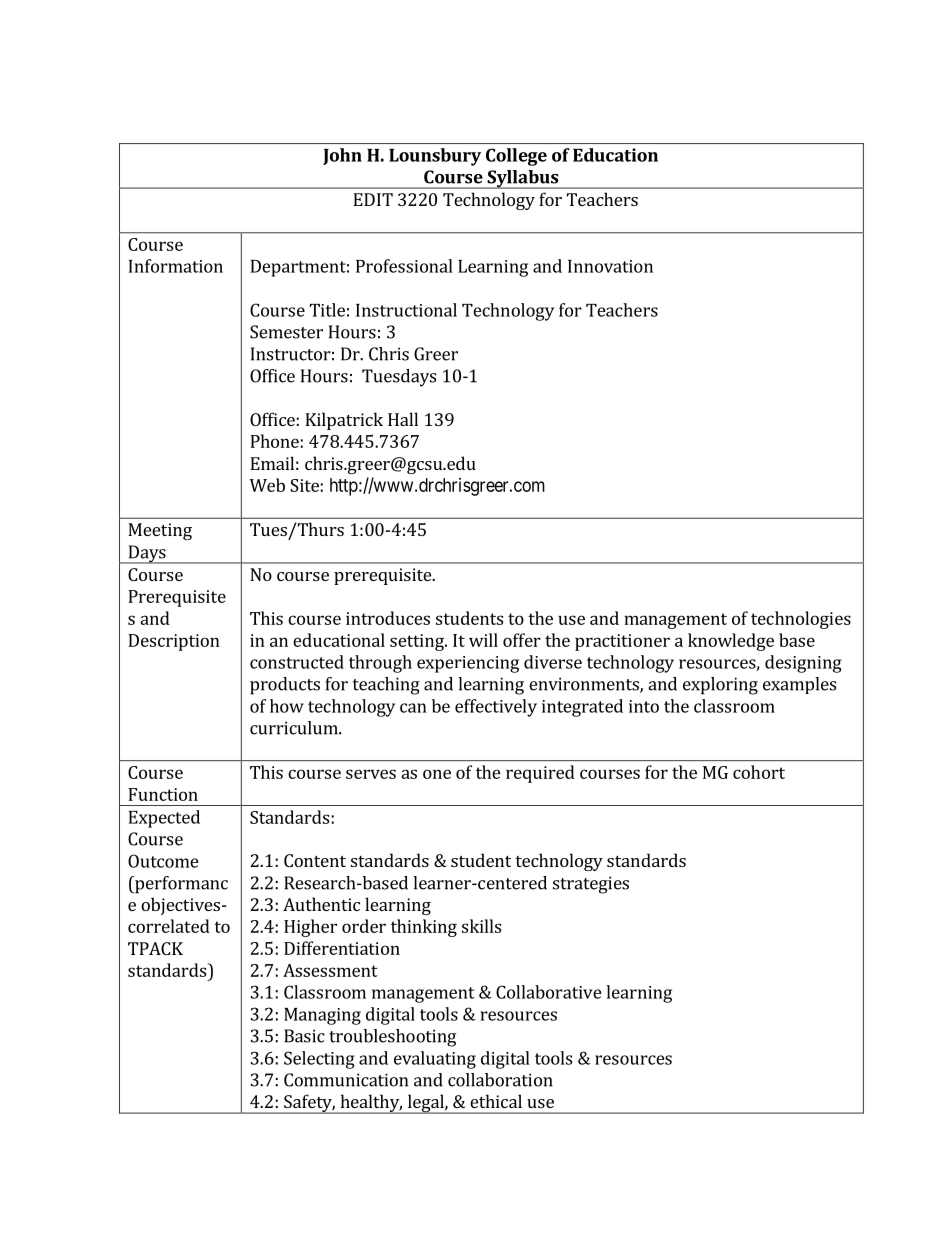 This screenshot has height=1233, width=952. I want to click on Basic, so click(304, 1036).
